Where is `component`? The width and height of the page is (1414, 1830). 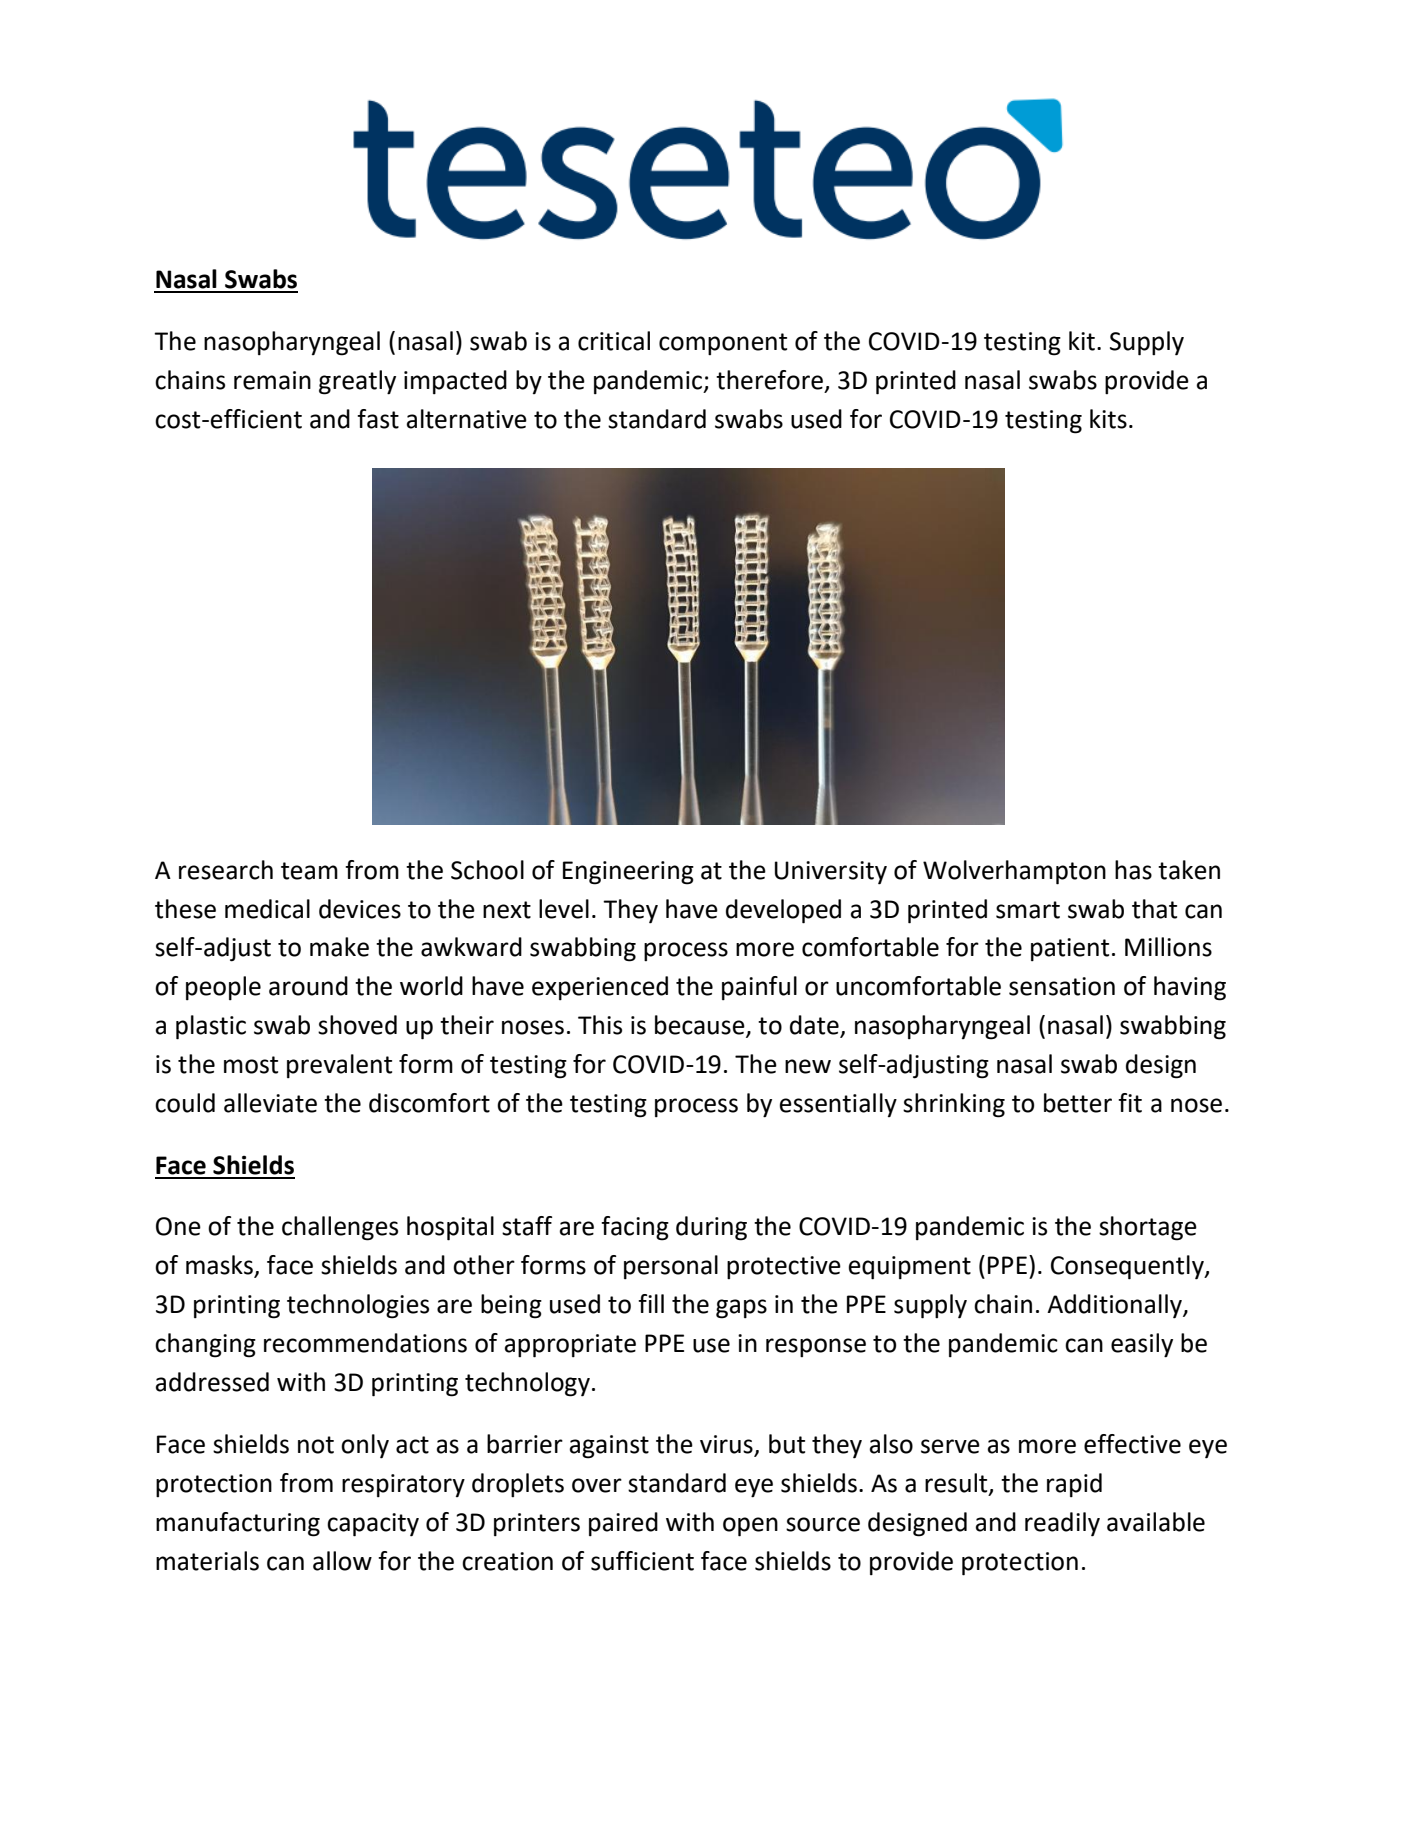
component is located at coordinates (723, 344).
